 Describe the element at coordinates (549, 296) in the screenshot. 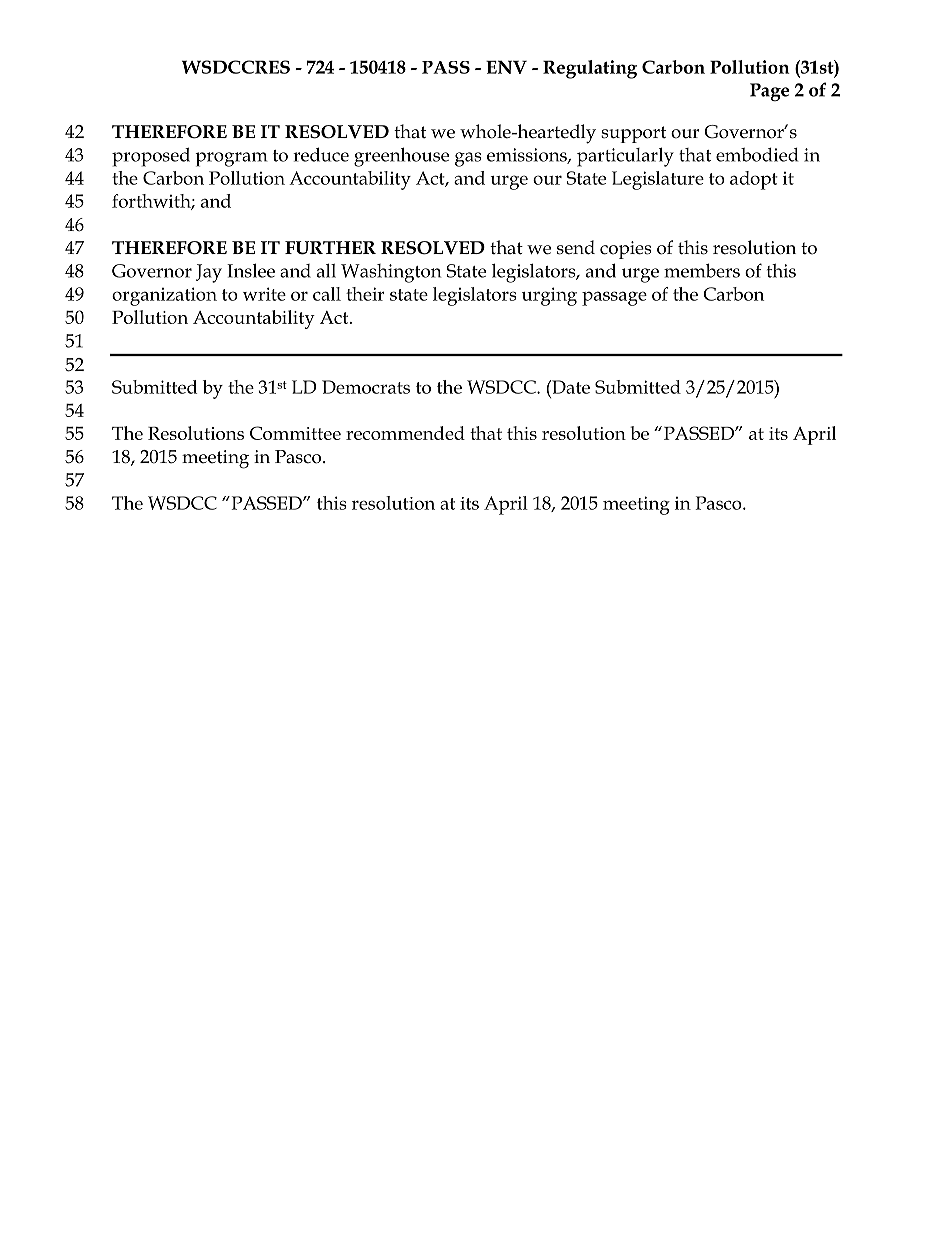

I see `urging` at that location.
